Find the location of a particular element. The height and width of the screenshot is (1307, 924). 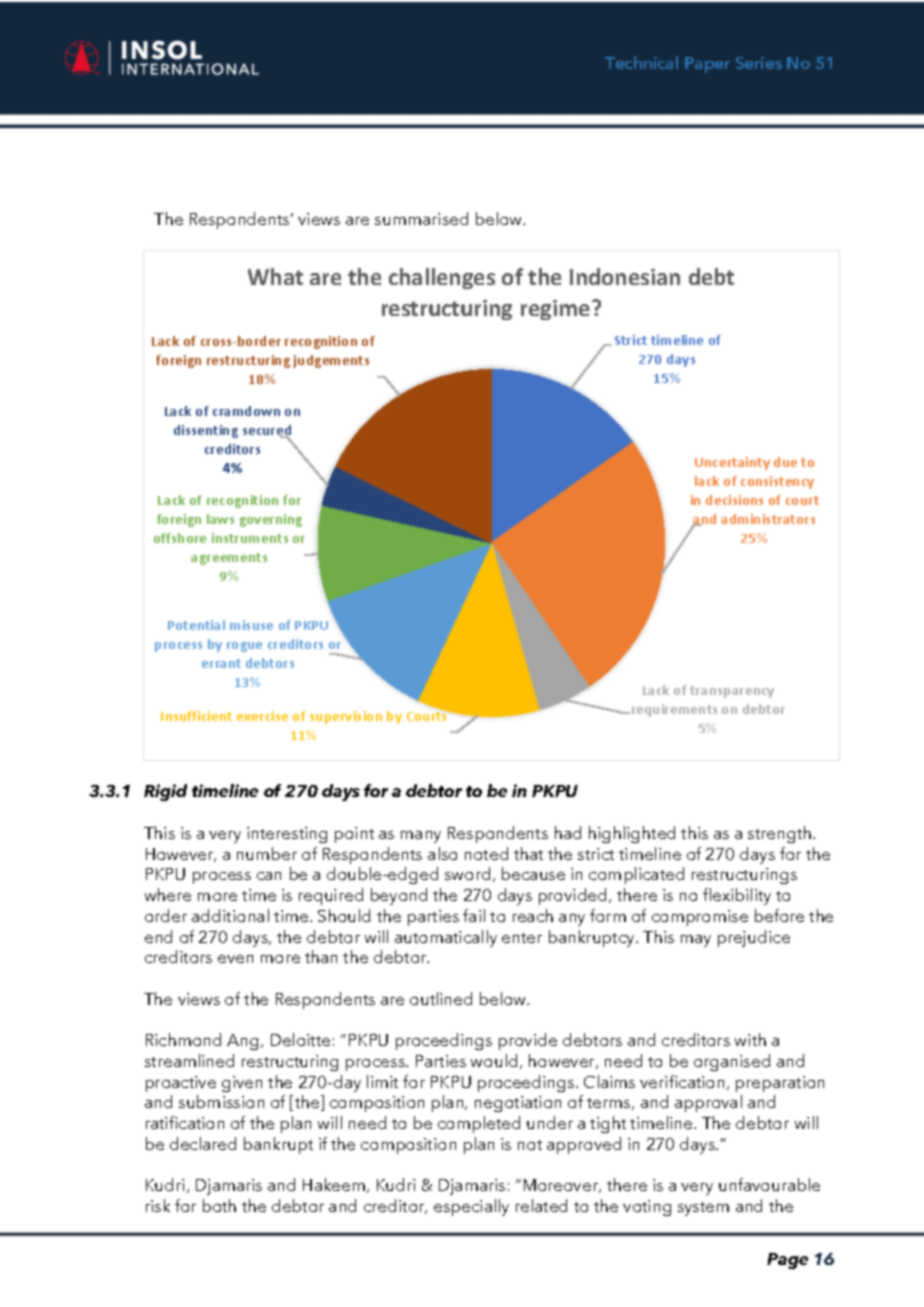

supervision is located at coordinates (346, 717).
